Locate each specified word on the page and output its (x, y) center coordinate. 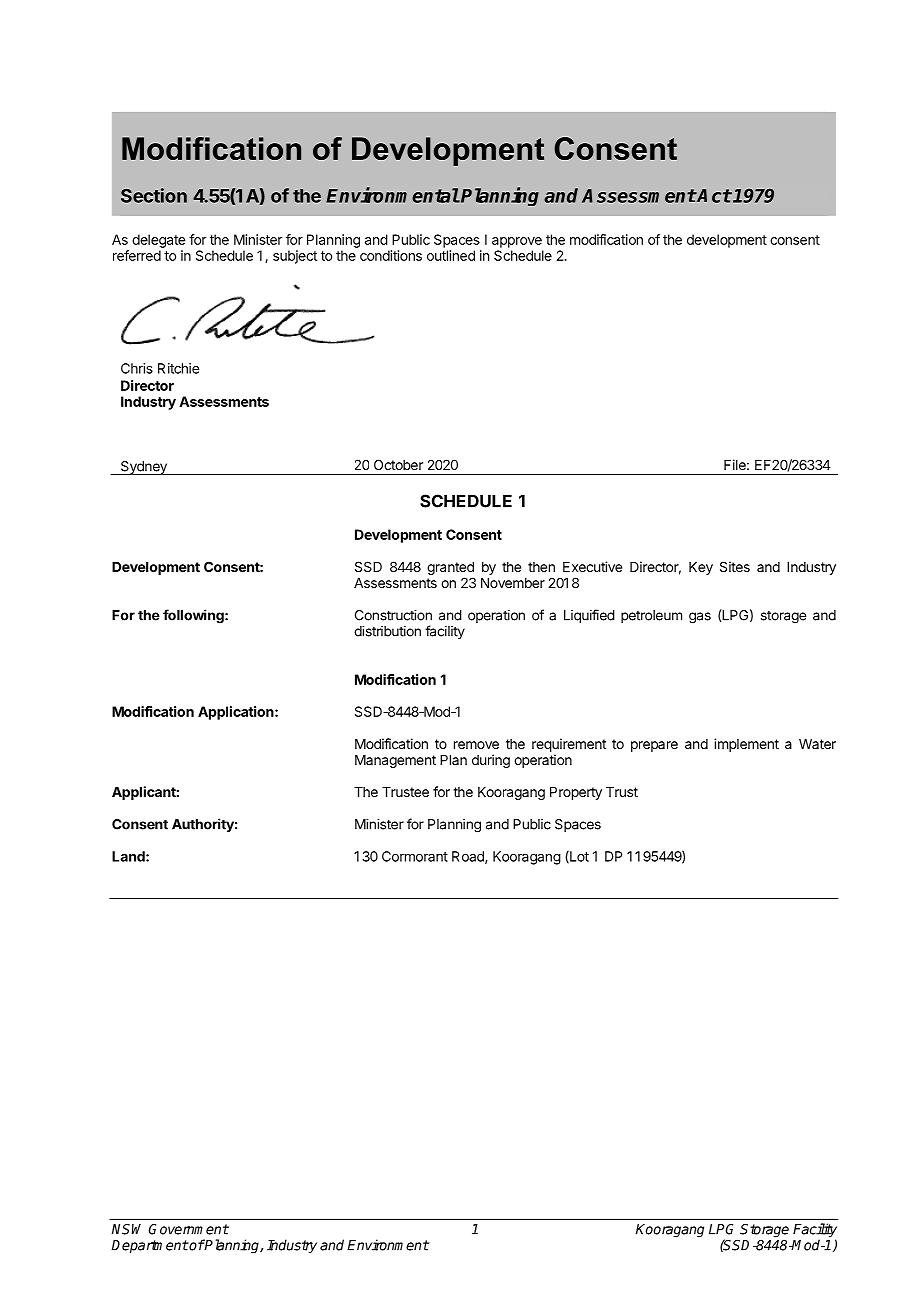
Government (189, 1229)
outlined (451, 255)
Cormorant (415, 856)
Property (576, 793)
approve (517, 242)
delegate (158, 241)
